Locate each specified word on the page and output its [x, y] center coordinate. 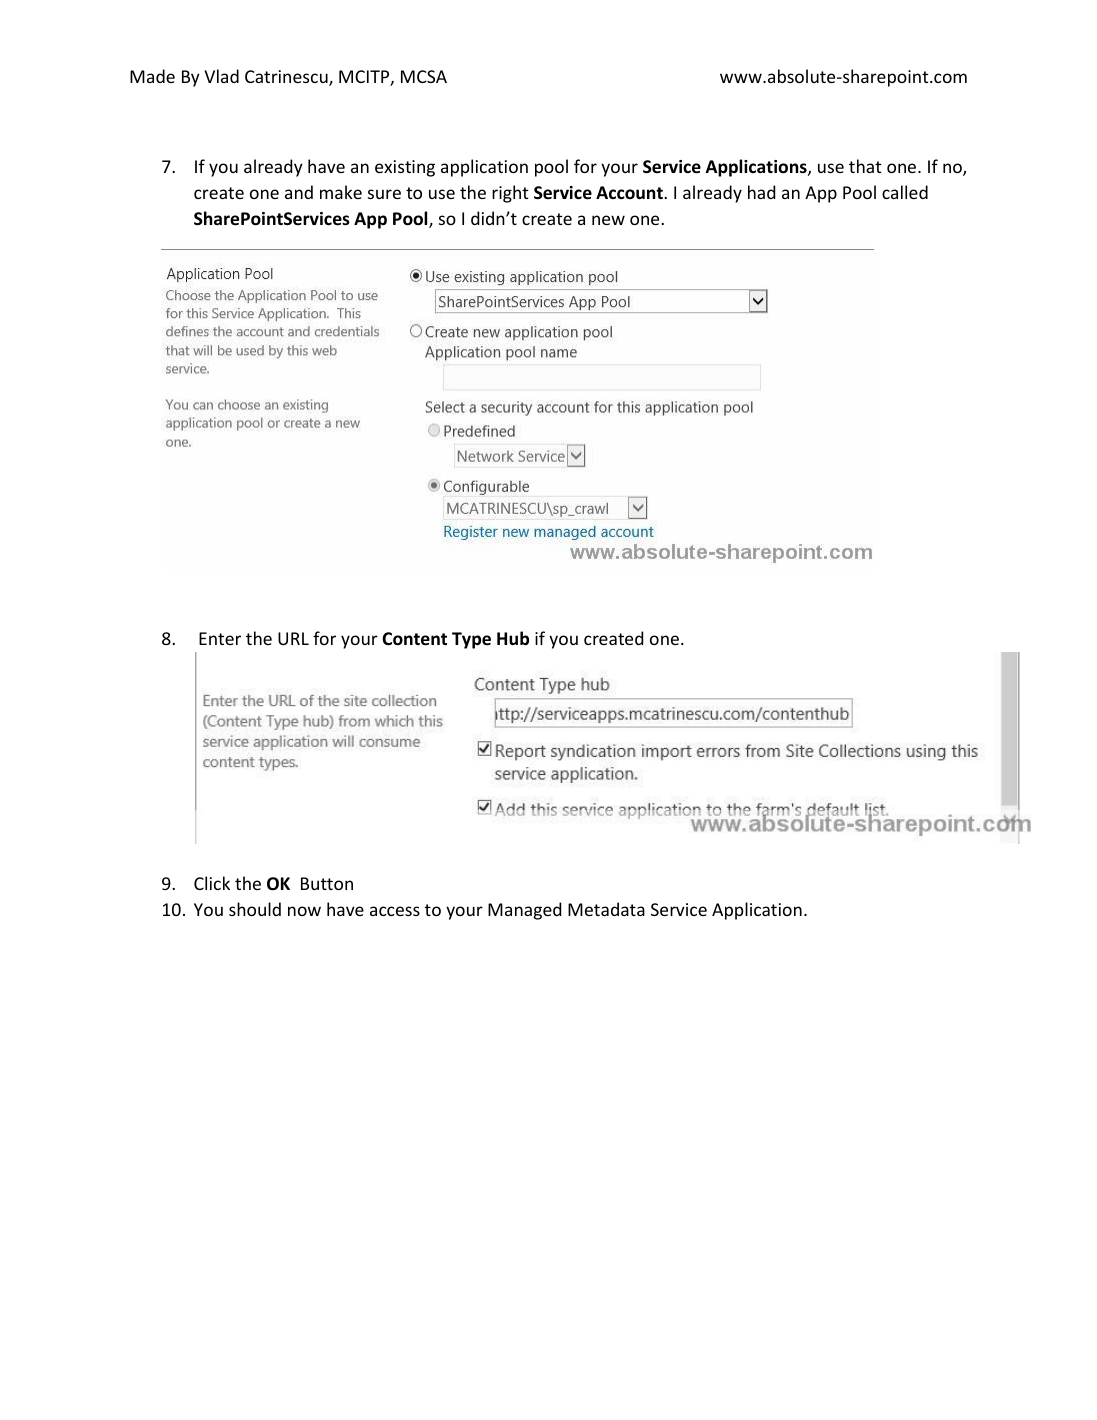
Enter [220, 638]
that [865, 166]
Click [212, 883]
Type [471, 640]
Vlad [222, 76]
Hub [513, 638]
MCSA [424, 76]
